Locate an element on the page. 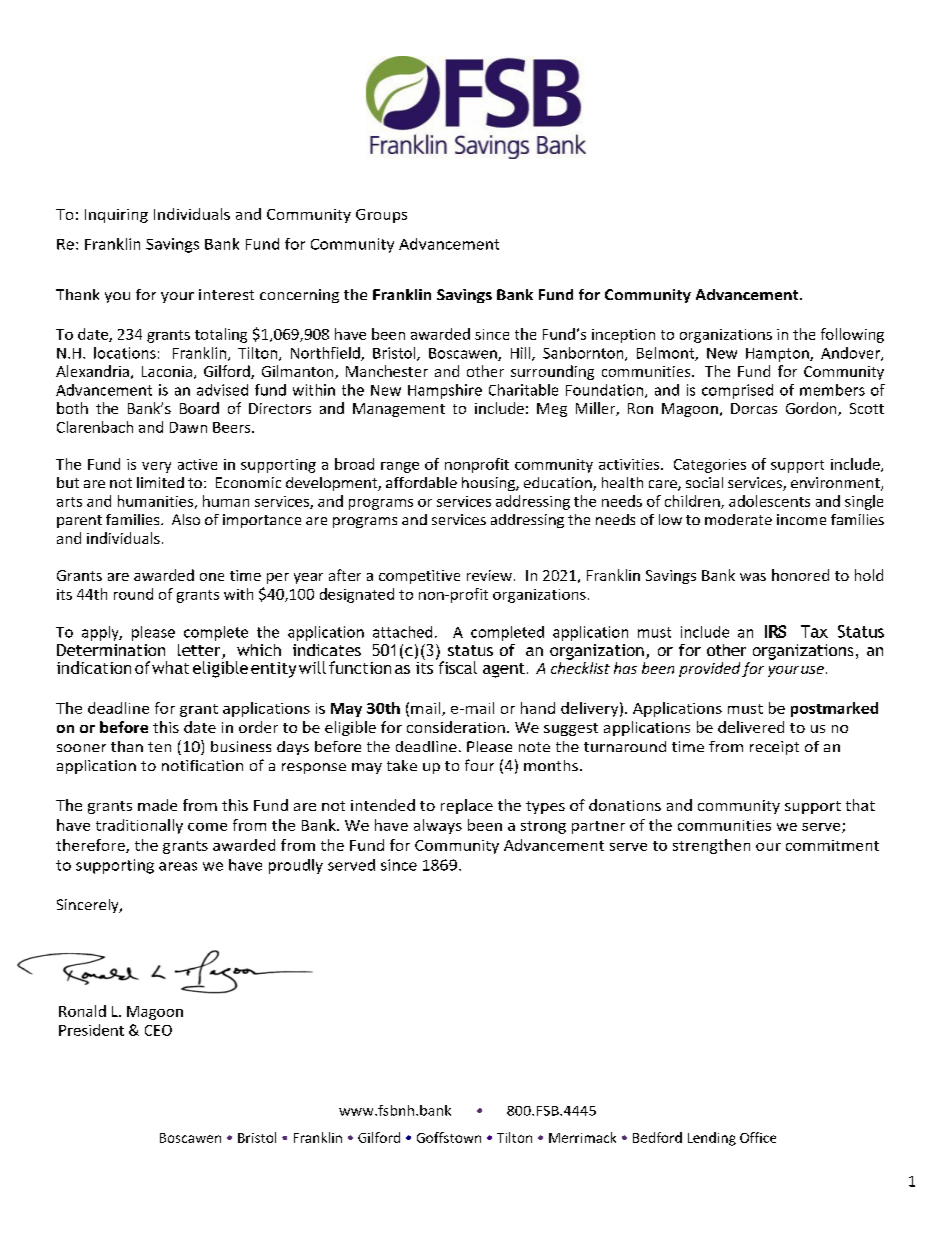 Image resolution: width=952 pixels, height=1233 pixels. fiscal is located at coordinates (456, 666).
